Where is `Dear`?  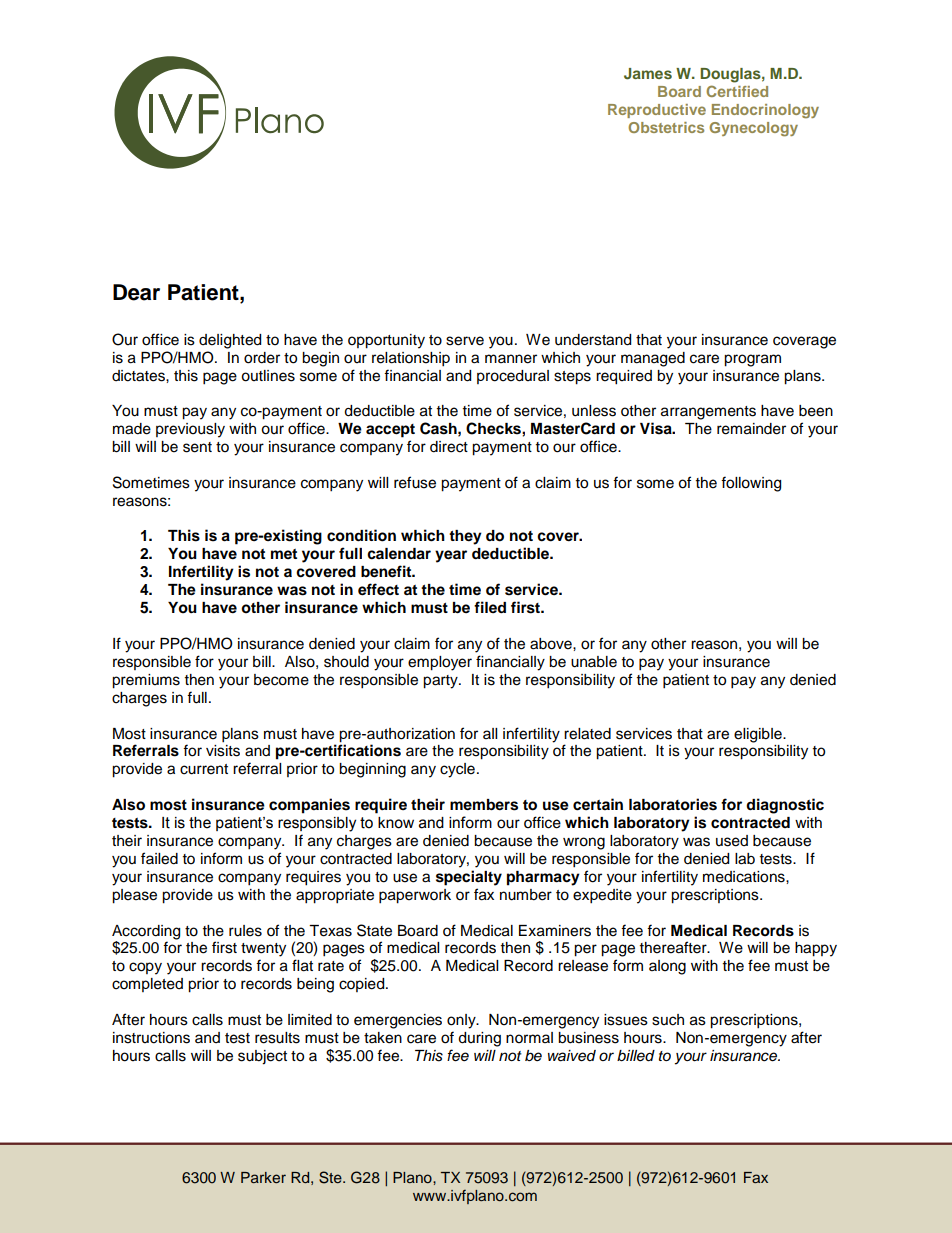
Dear is located at coordinates (136, 292).
